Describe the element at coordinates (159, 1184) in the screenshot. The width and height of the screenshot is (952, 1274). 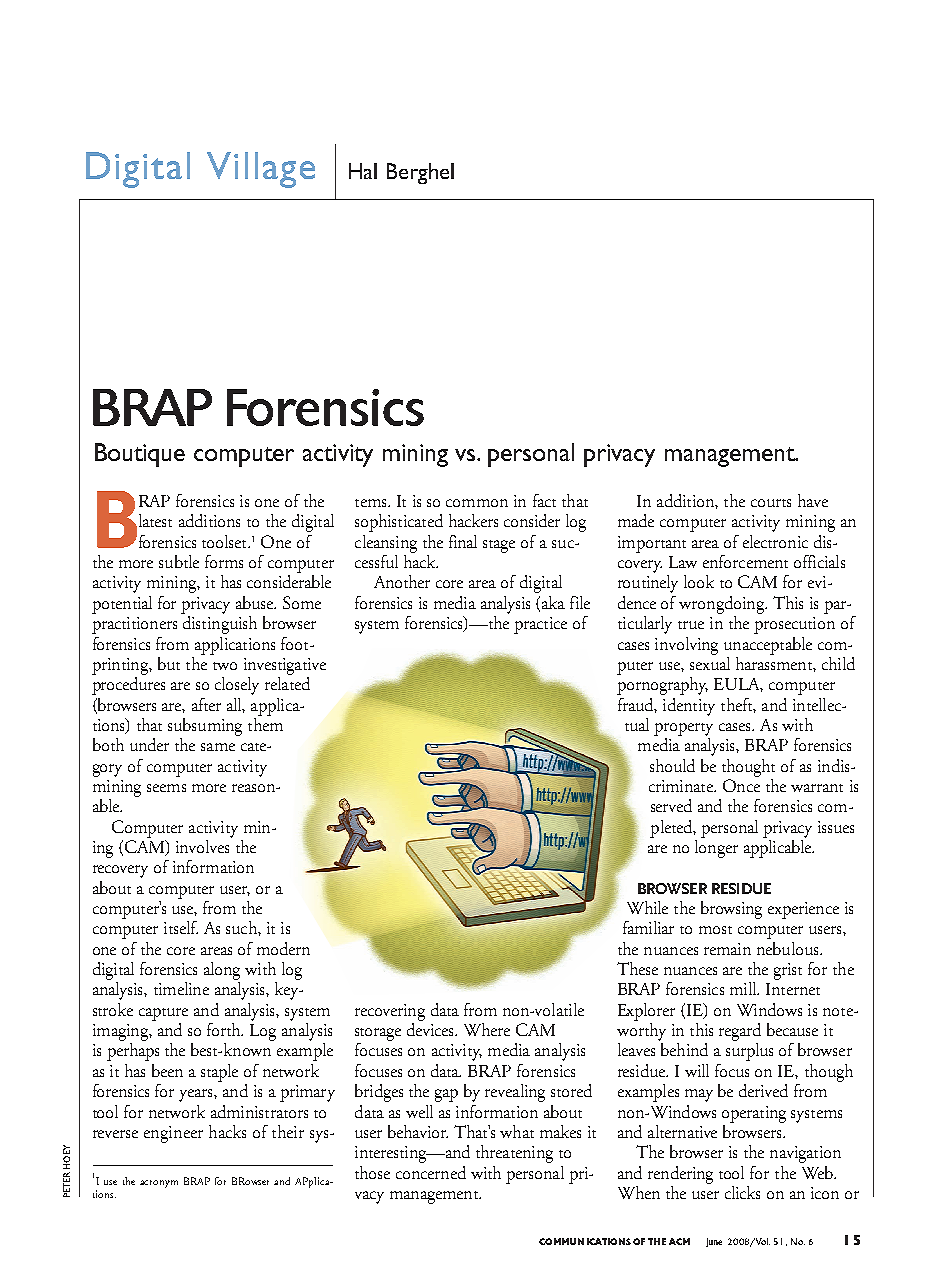
I see `acronym` at that location.
